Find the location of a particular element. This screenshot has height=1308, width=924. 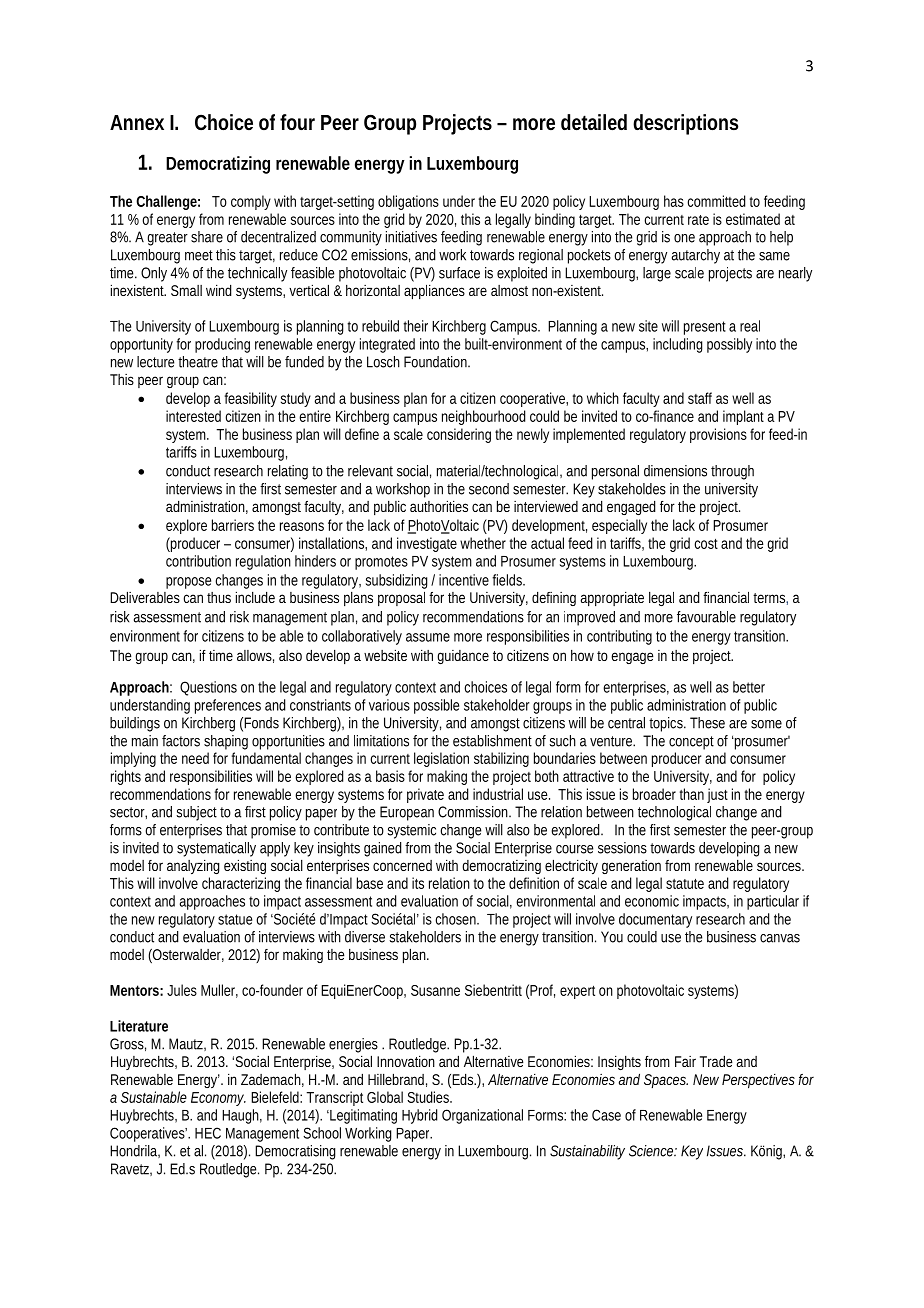

statute is located at coordinates (685, 883).
